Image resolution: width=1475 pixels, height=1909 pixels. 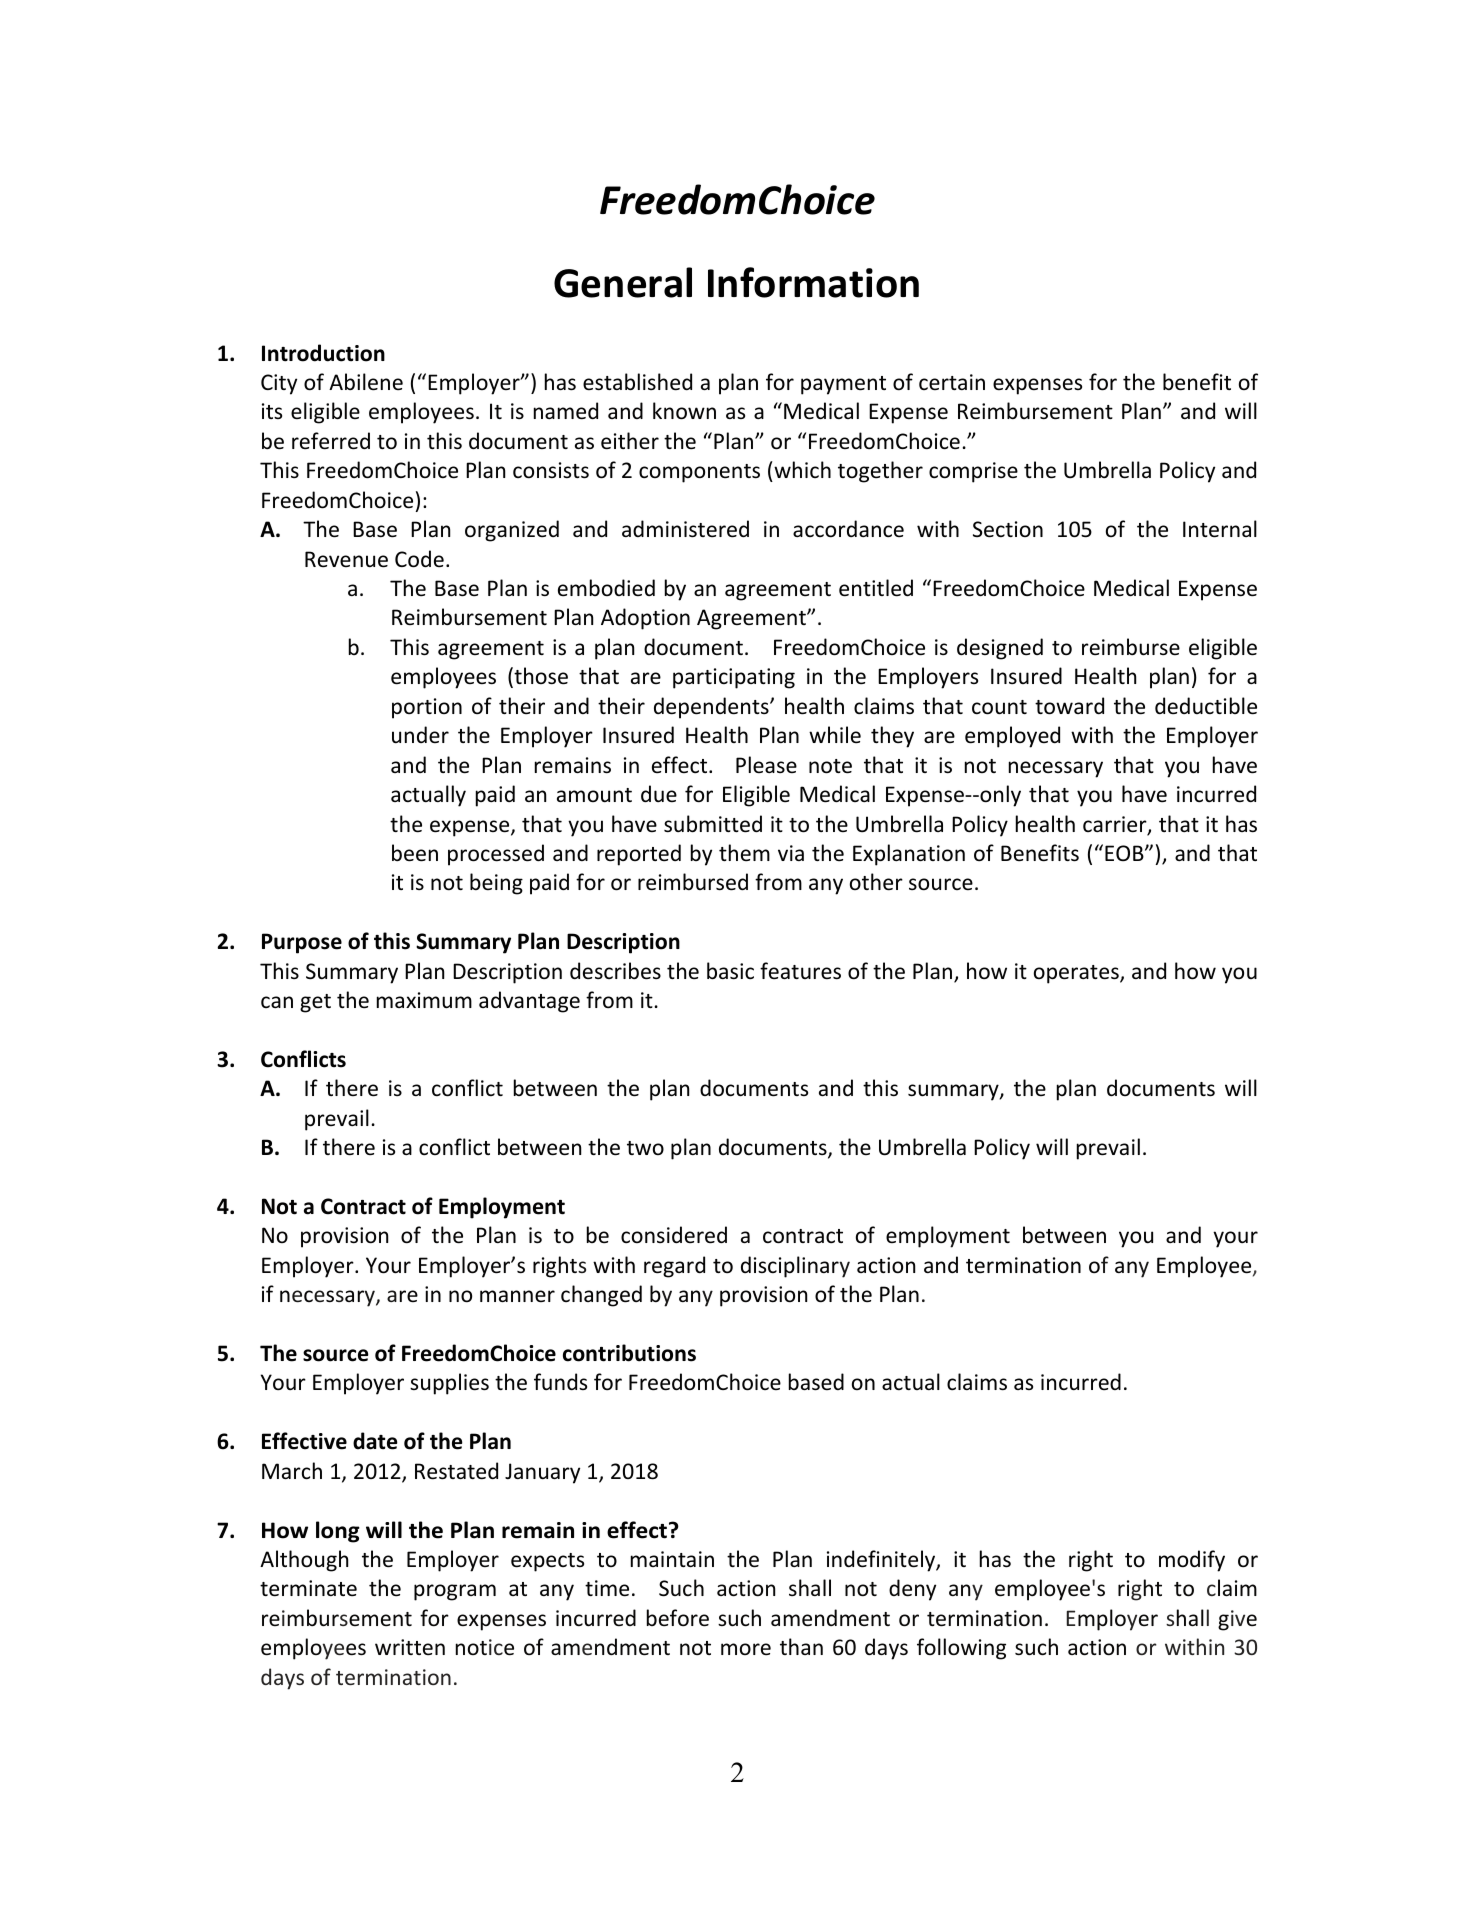 What do you see at coordinates (410, 1647) in the page?
I see `written` at bounding box center [410, 1647].
